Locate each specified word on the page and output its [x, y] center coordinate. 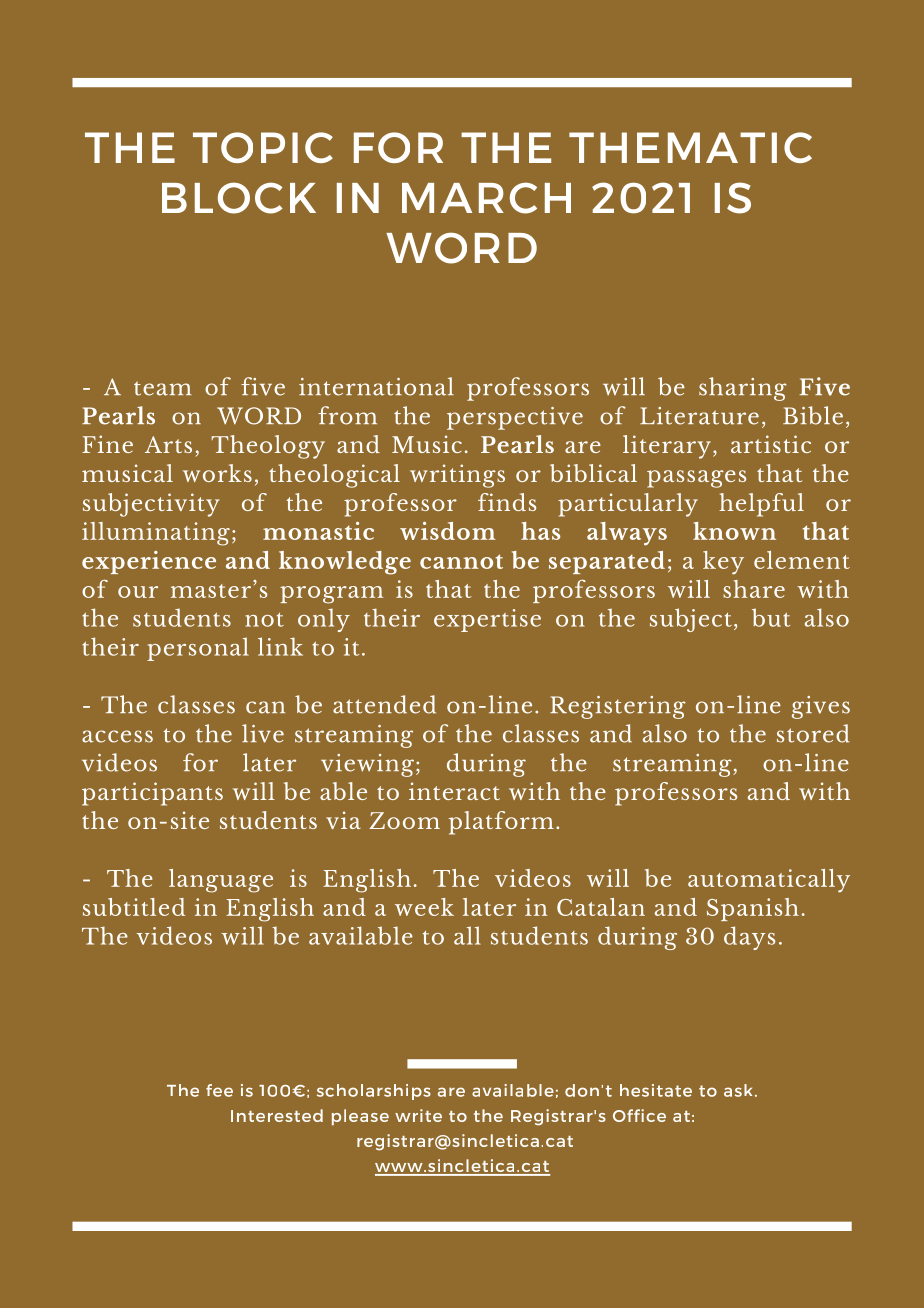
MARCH [486, 198]
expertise [487, 620]
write [418, 1115]
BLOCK [239, 198]
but [771, 617]
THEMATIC [690, 147]
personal [198, 649]
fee [219, 1090]
